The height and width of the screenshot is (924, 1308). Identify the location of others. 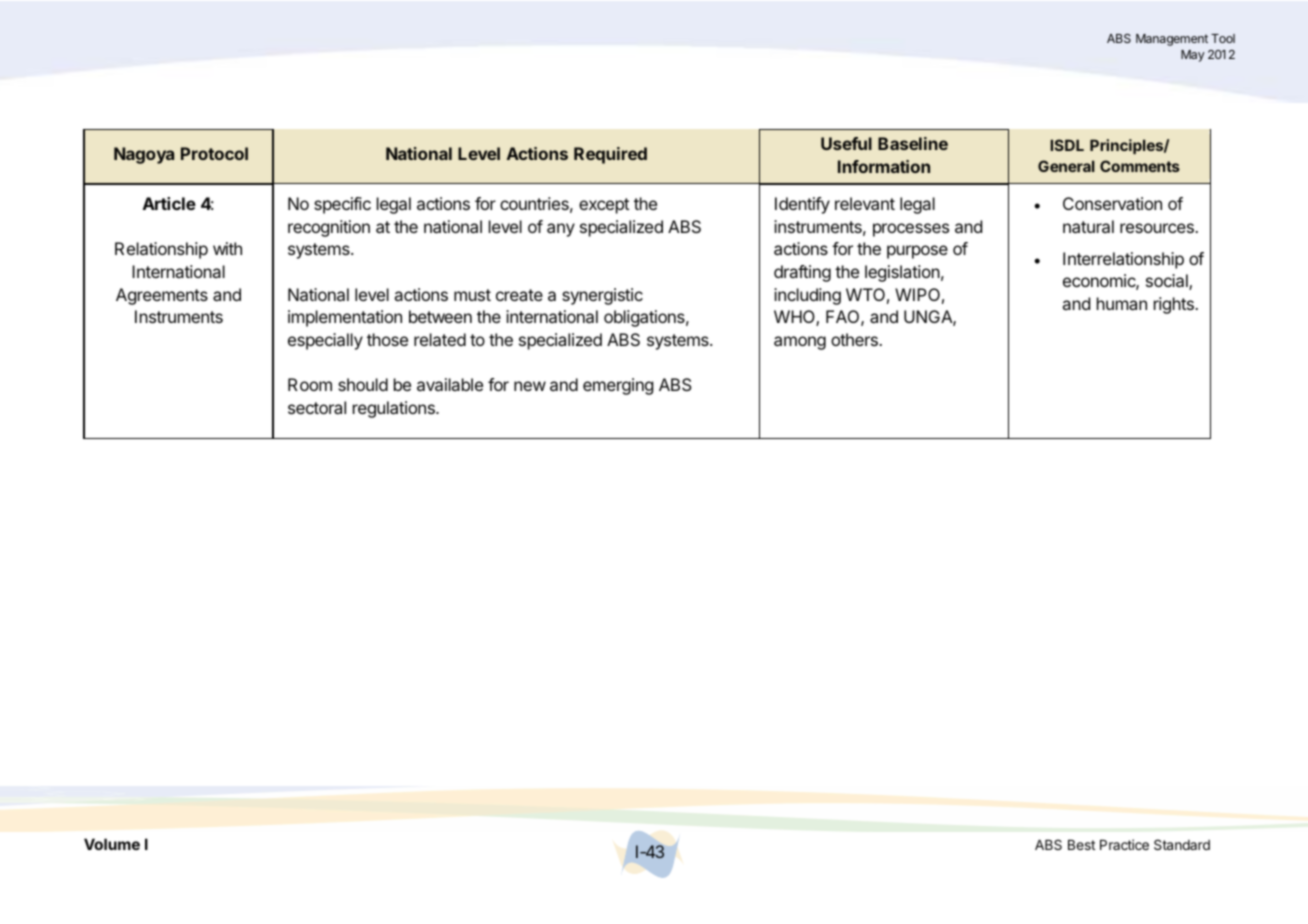
(855, 339).
